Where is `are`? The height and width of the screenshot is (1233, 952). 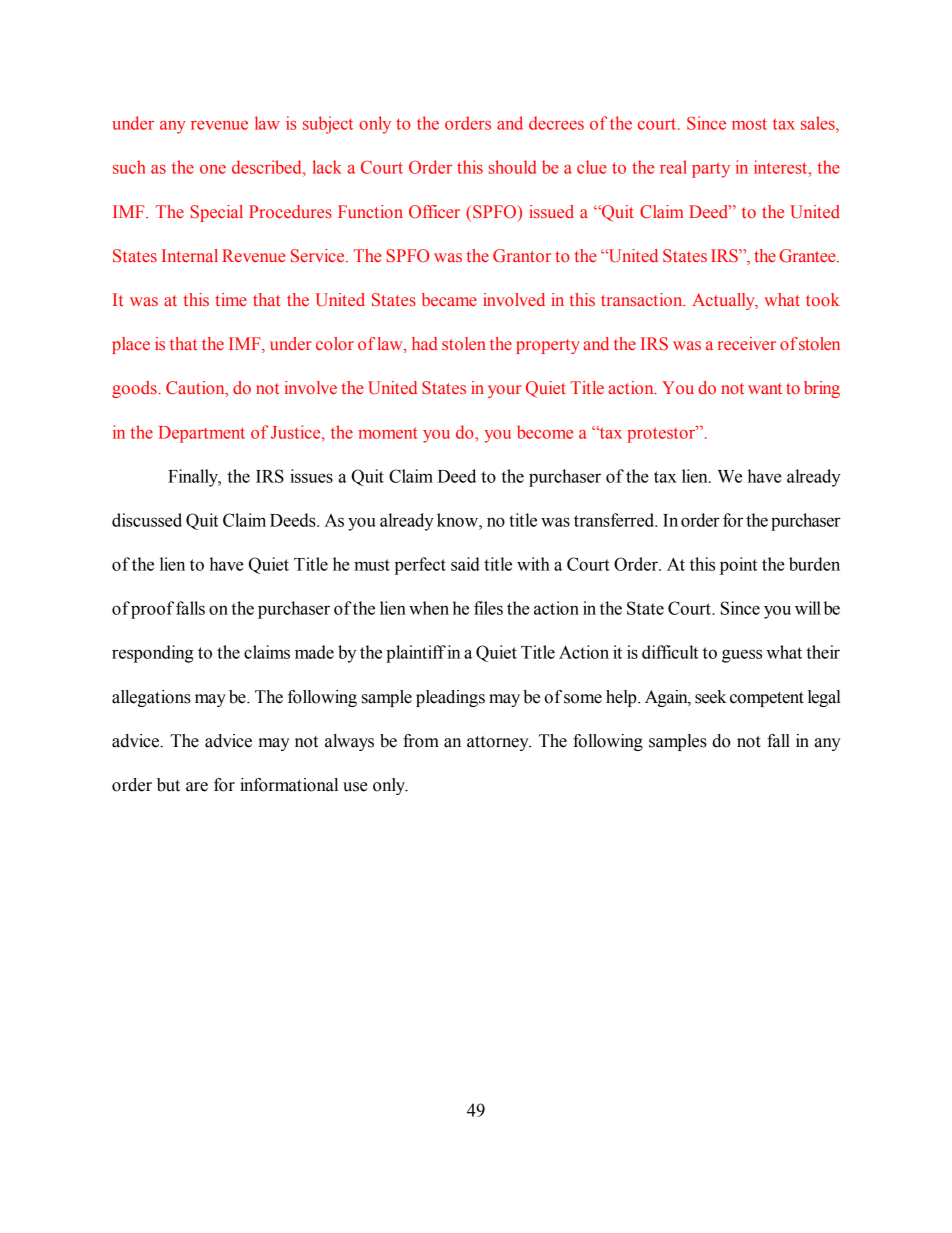
are is located at coordinates (197, 787).
